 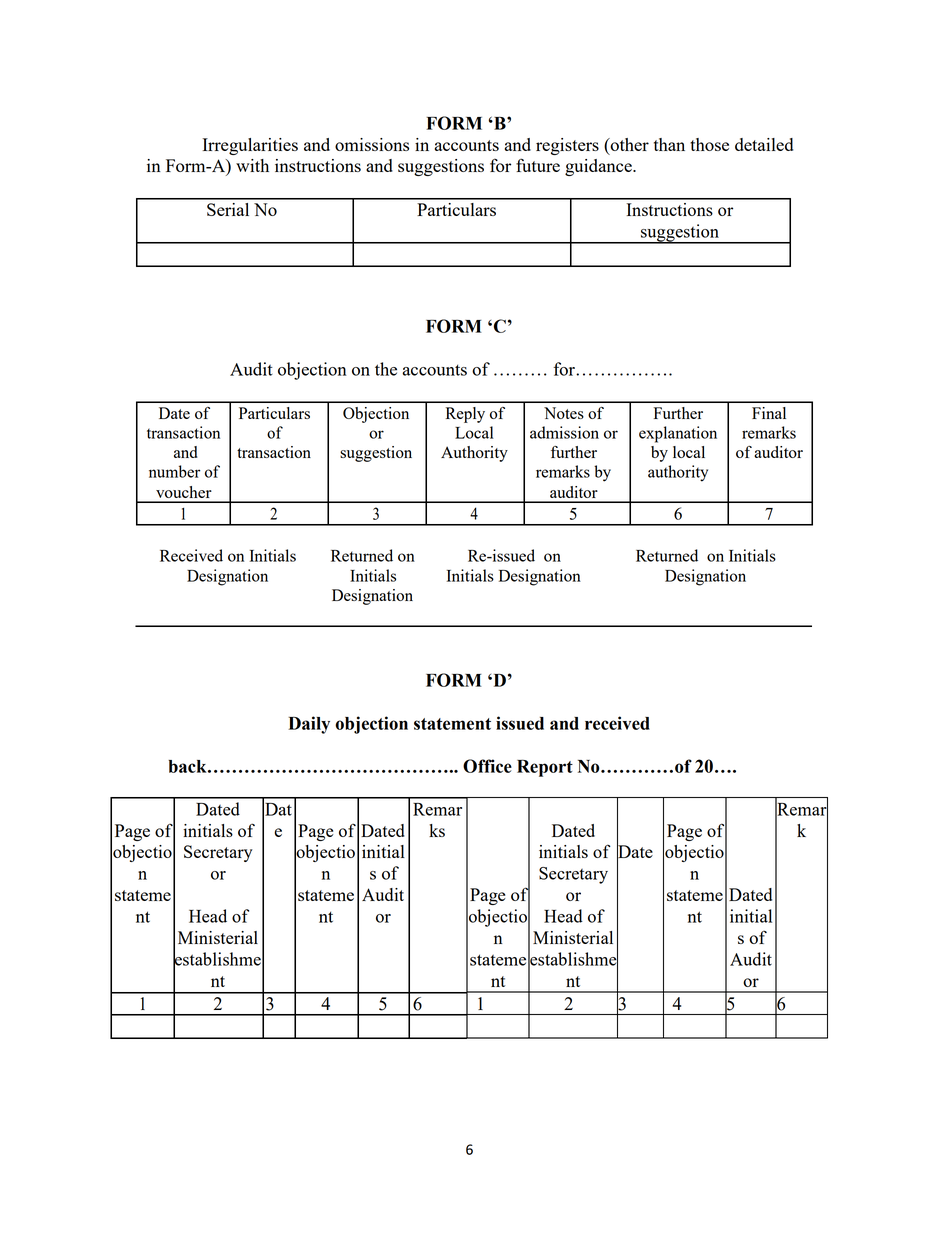 I want to click on Reply, so click(x=465, y=415).
